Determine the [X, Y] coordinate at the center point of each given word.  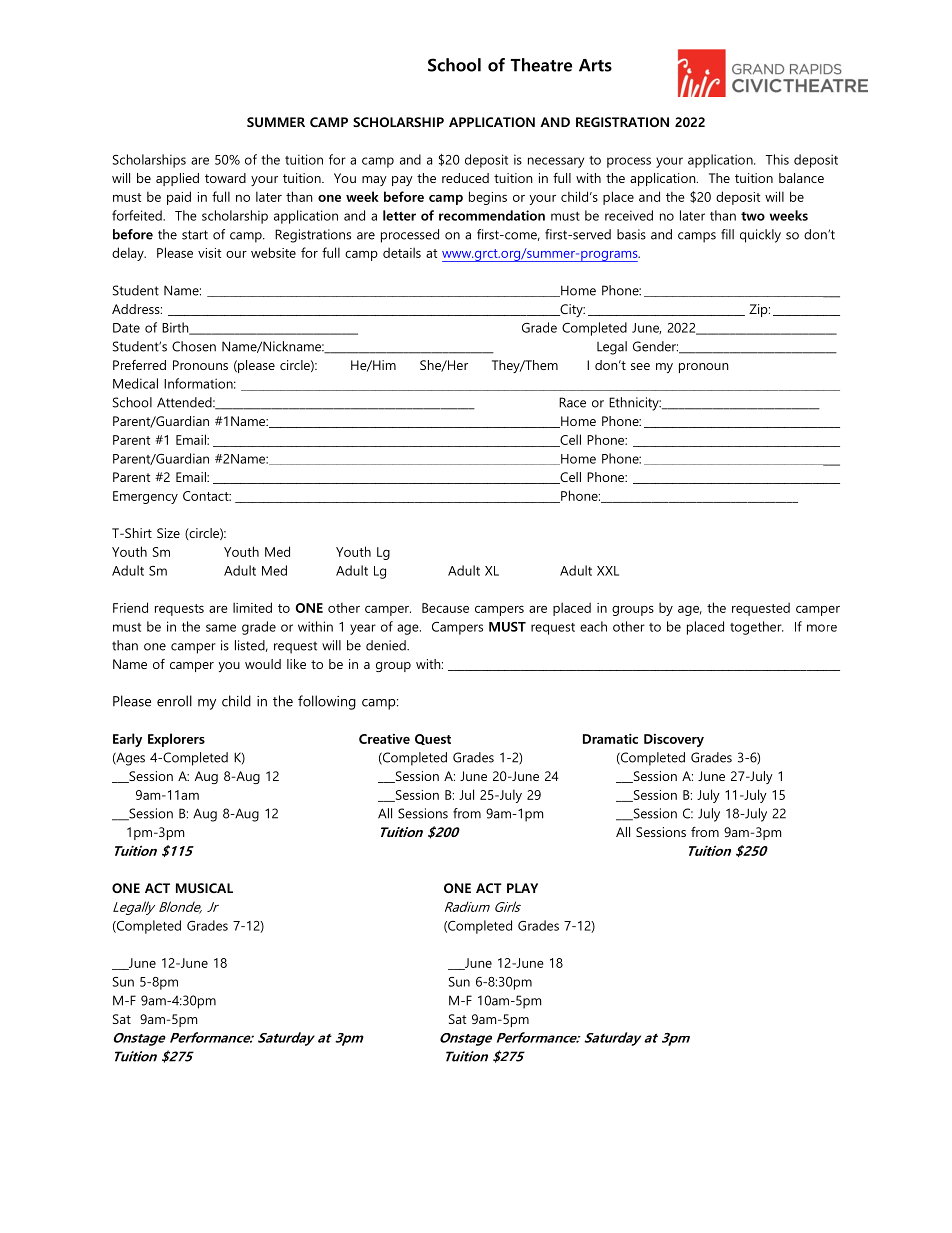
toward [225, 178]
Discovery [674, 740]
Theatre [541, 65]
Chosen [194, 346]
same [221, 628]
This [777, 159]
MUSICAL [204, 888]
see [640, 366]
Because [445, 608]
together [756, 628]
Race [572, 402]
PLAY [522, 888]
